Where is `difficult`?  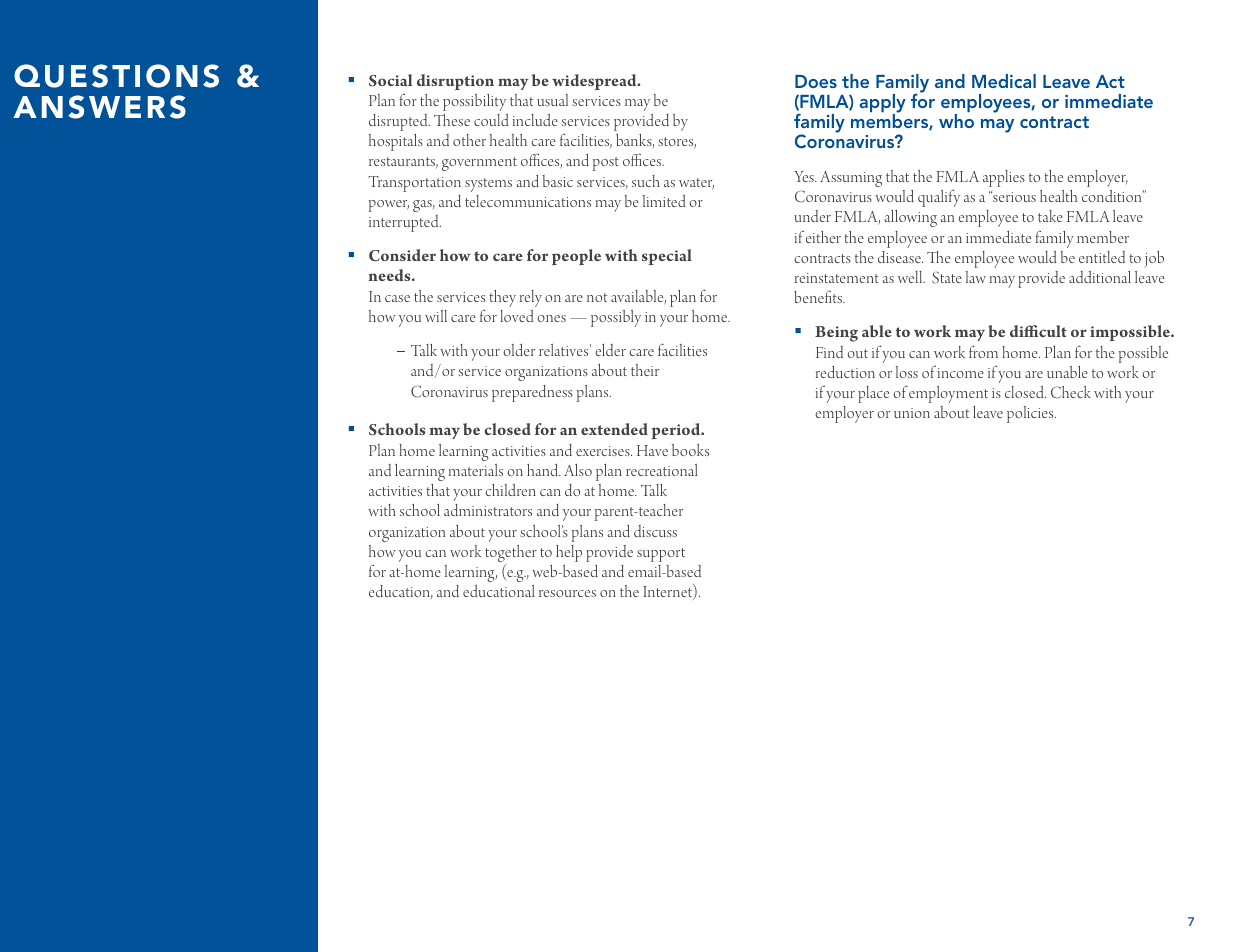 difficult is located at coordinates (1038, 331).
